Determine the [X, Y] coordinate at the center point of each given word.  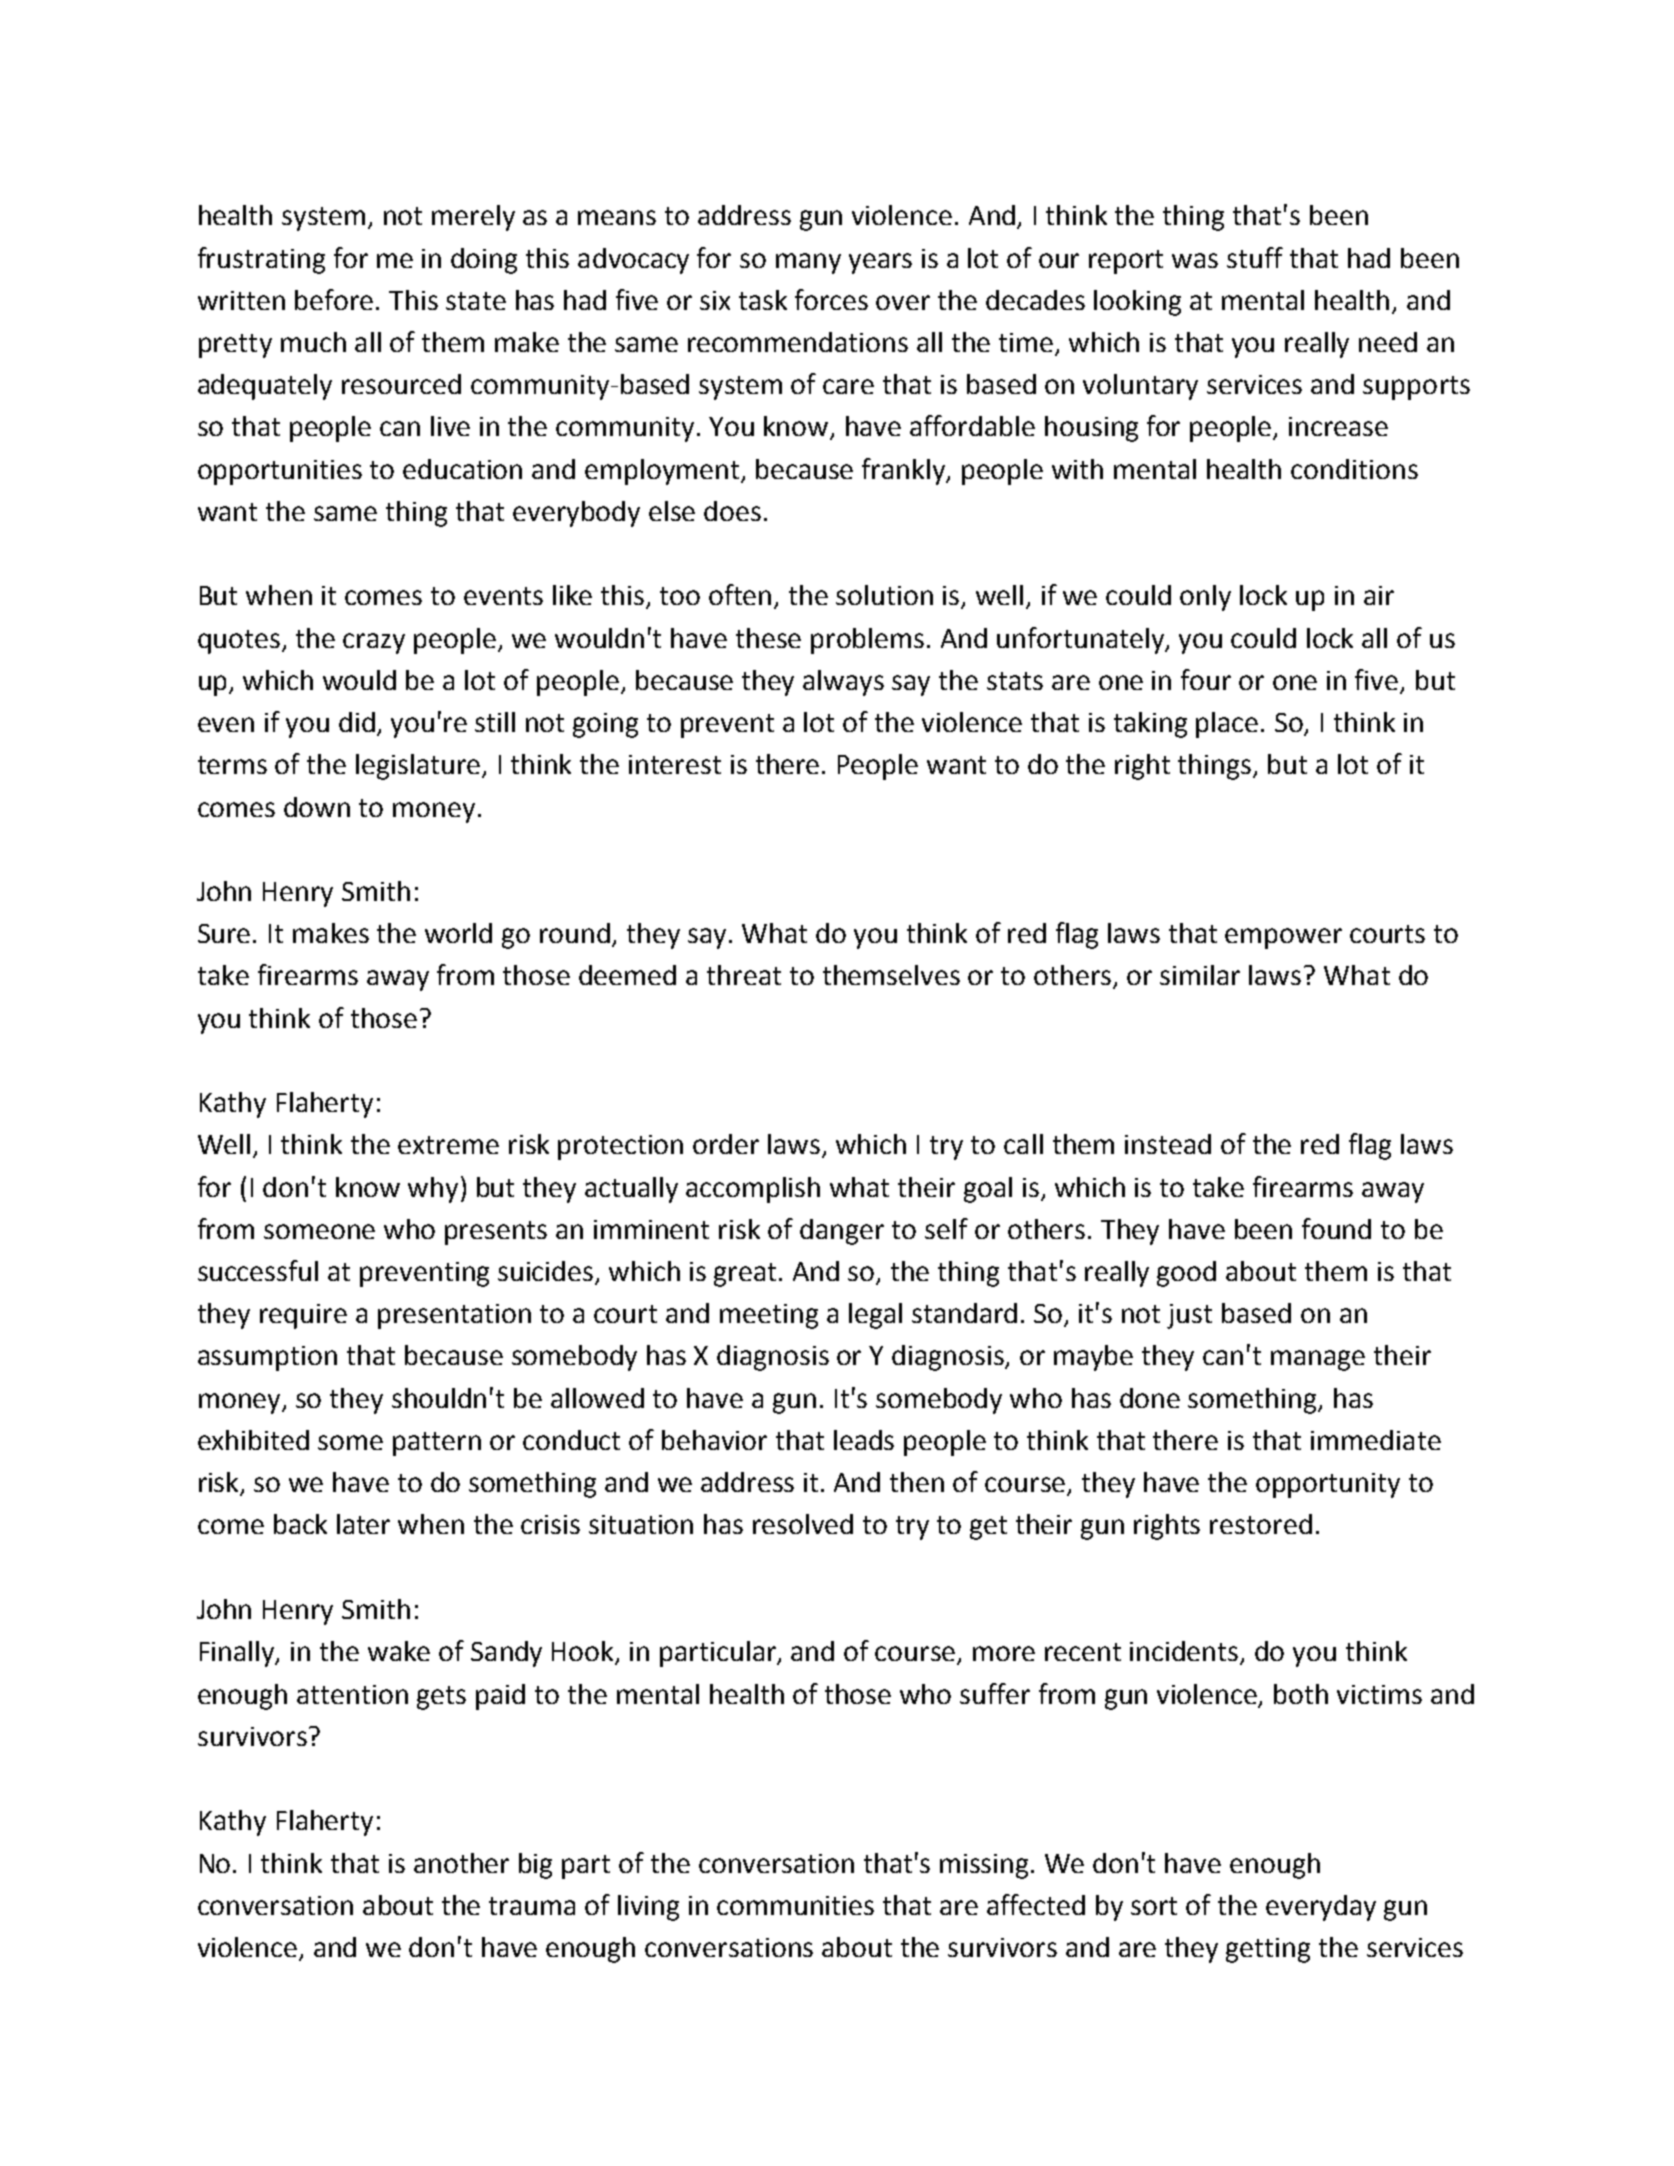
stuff [1255, 257]
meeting [769, 1316]
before [334, 299]
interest [675, 764]
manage [1318, 1360]
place [1227, 725]
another [461, 1863]
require [303, 1316]
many [808, 263]
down [317, 807]
